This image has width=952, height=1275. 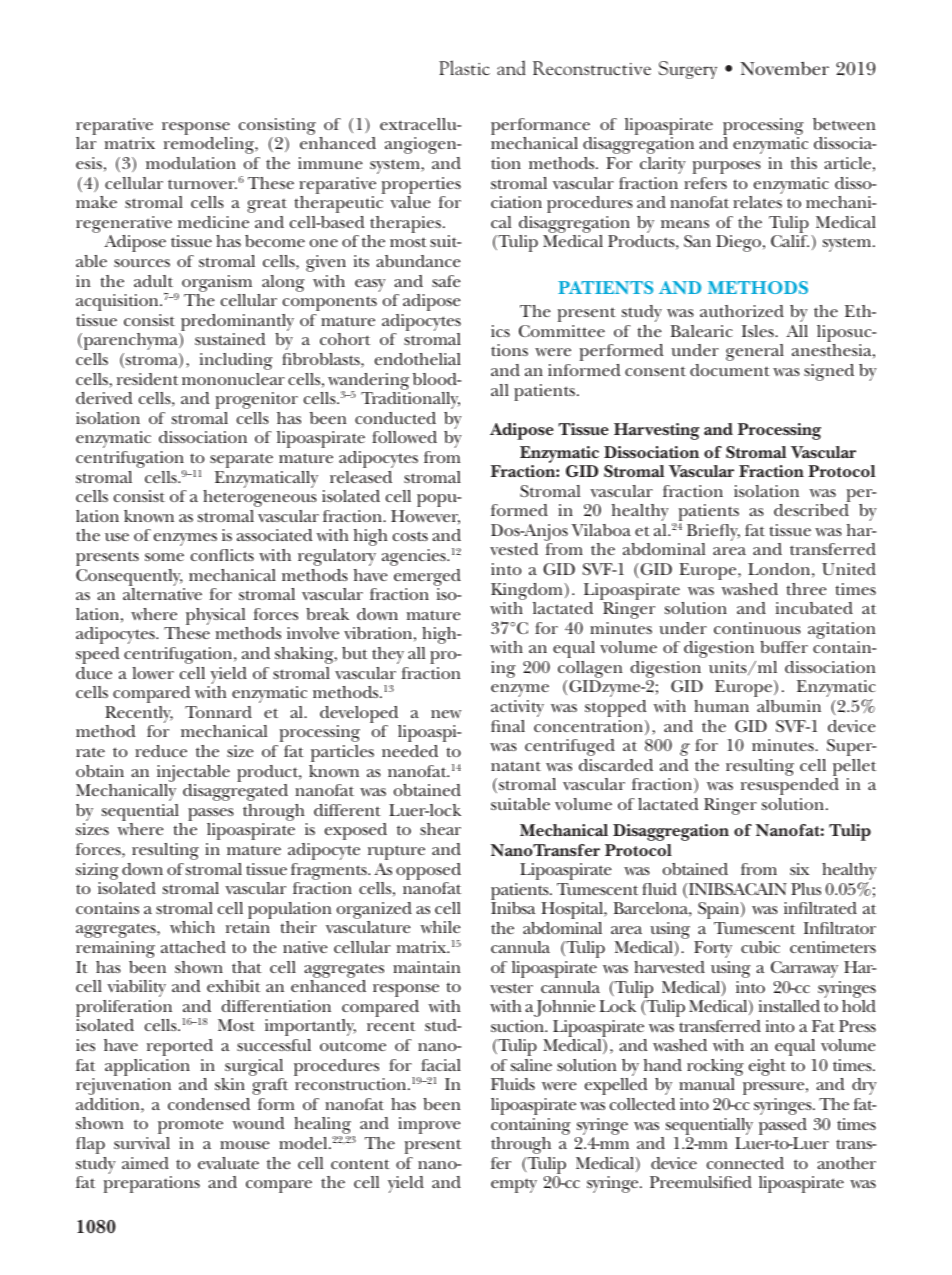 I want to click on emerged, so click(x=427, y=577).
